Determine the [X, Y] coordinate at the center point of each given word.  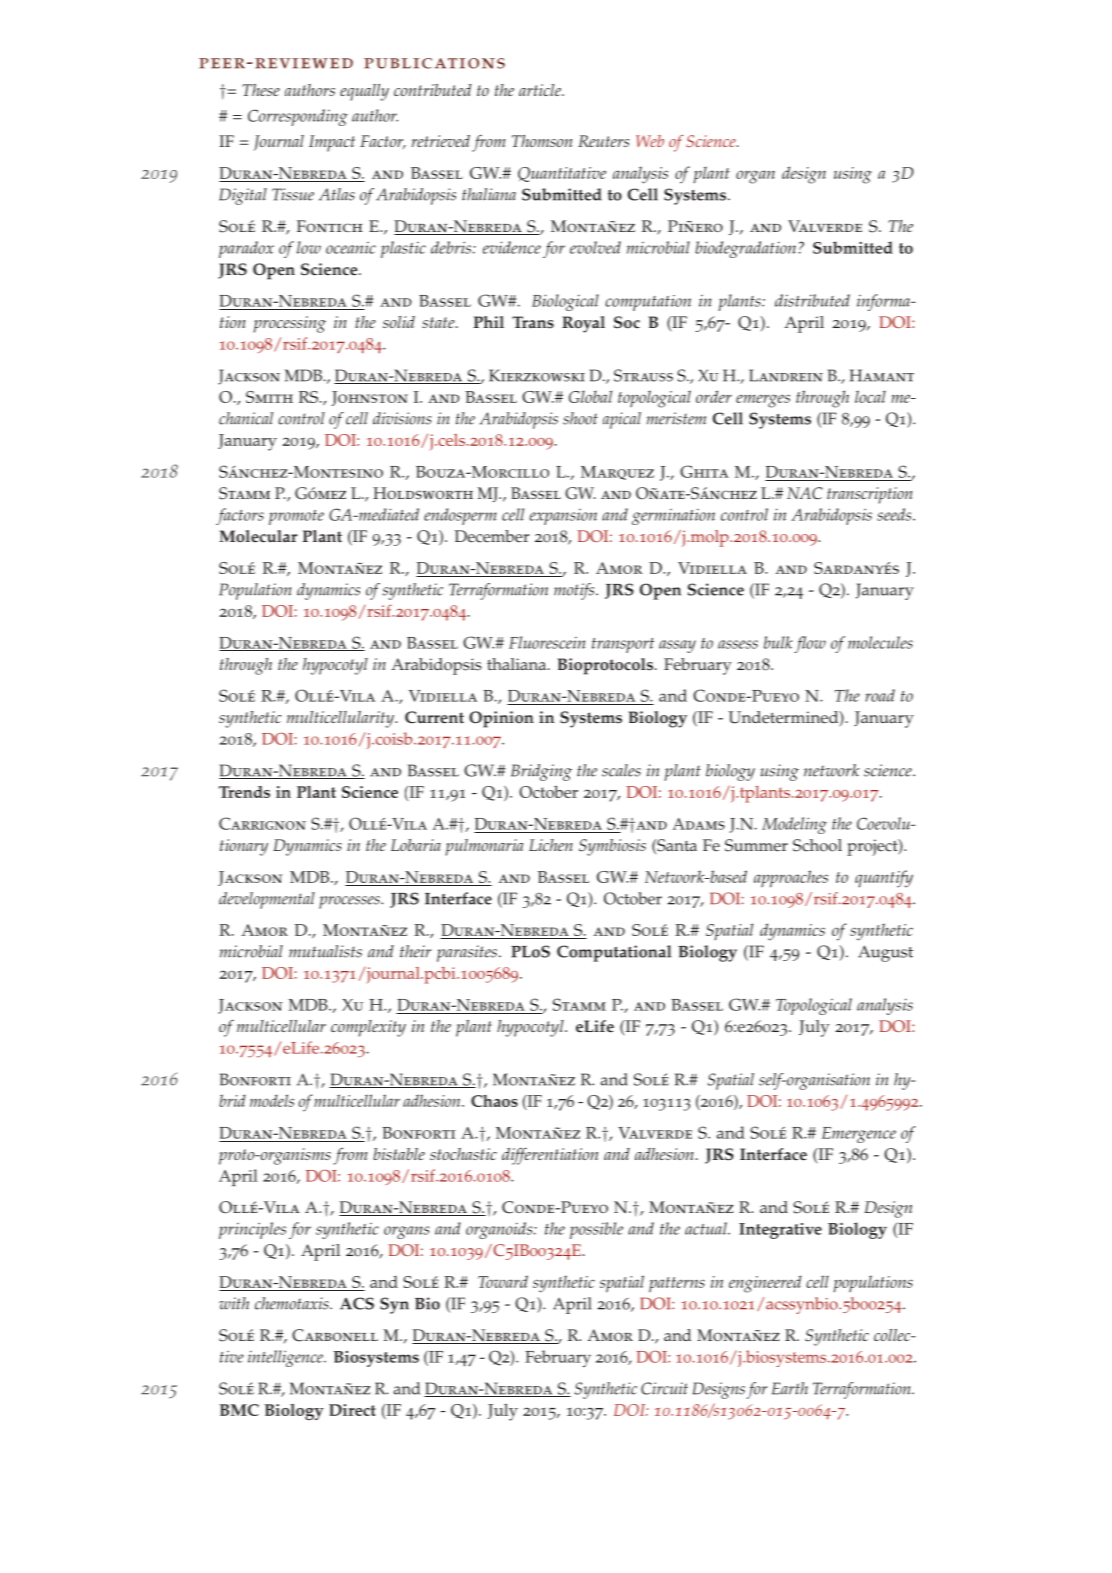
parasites [467, 953]
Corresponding [298, 117]
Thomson [542, 141]
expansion [563, 517]
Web [650, 141]
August [885, 953]
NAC [805, 493]
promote [296, 517]
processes [350, 902]
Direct [352, 1410]
